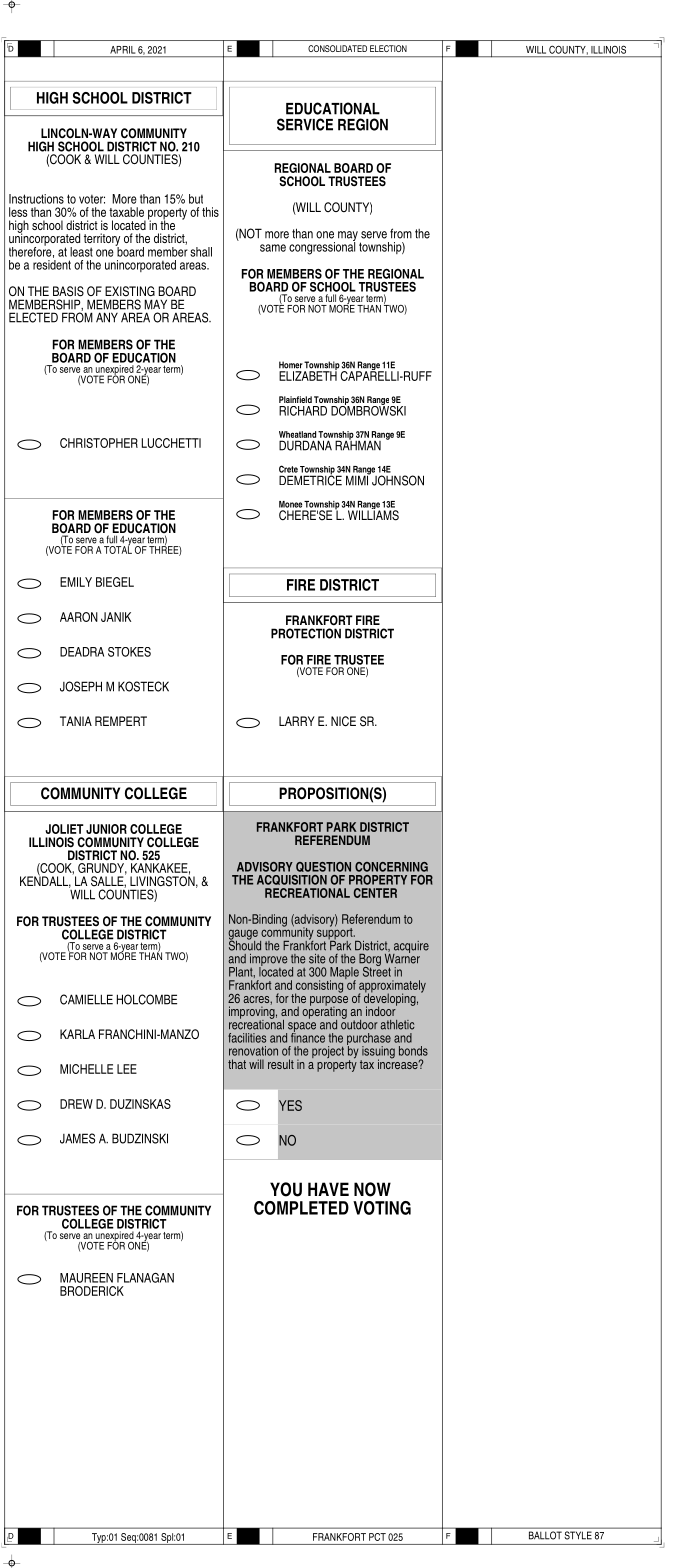 This screenshot has height=1568, width=677. What do you see at coordinates (388, 48) in the screenshot?
I see `ELECTION` at bounding box center [388, 48].
